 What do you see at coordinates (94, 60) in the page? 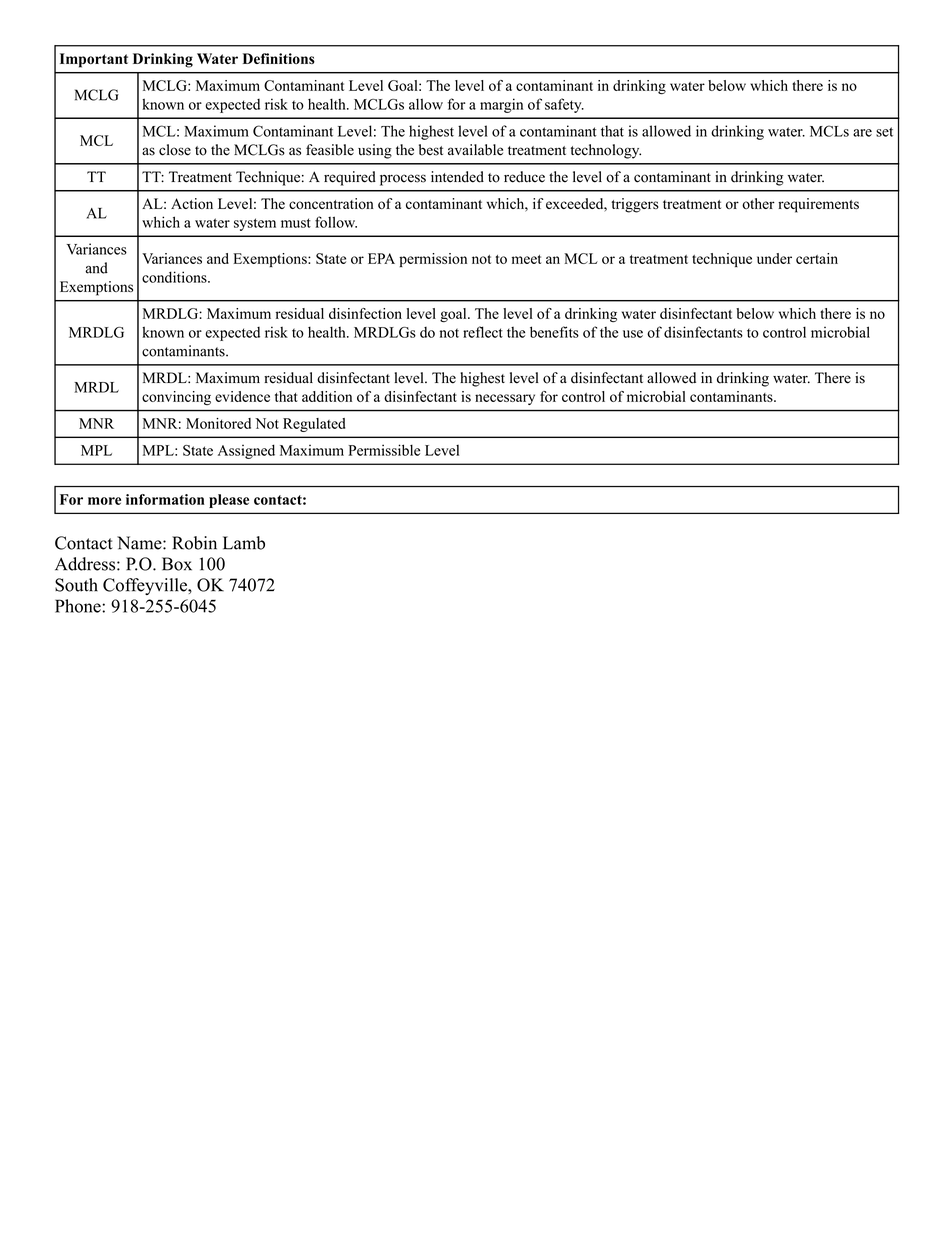
I see `Important` at bounding box center [94, 60].
